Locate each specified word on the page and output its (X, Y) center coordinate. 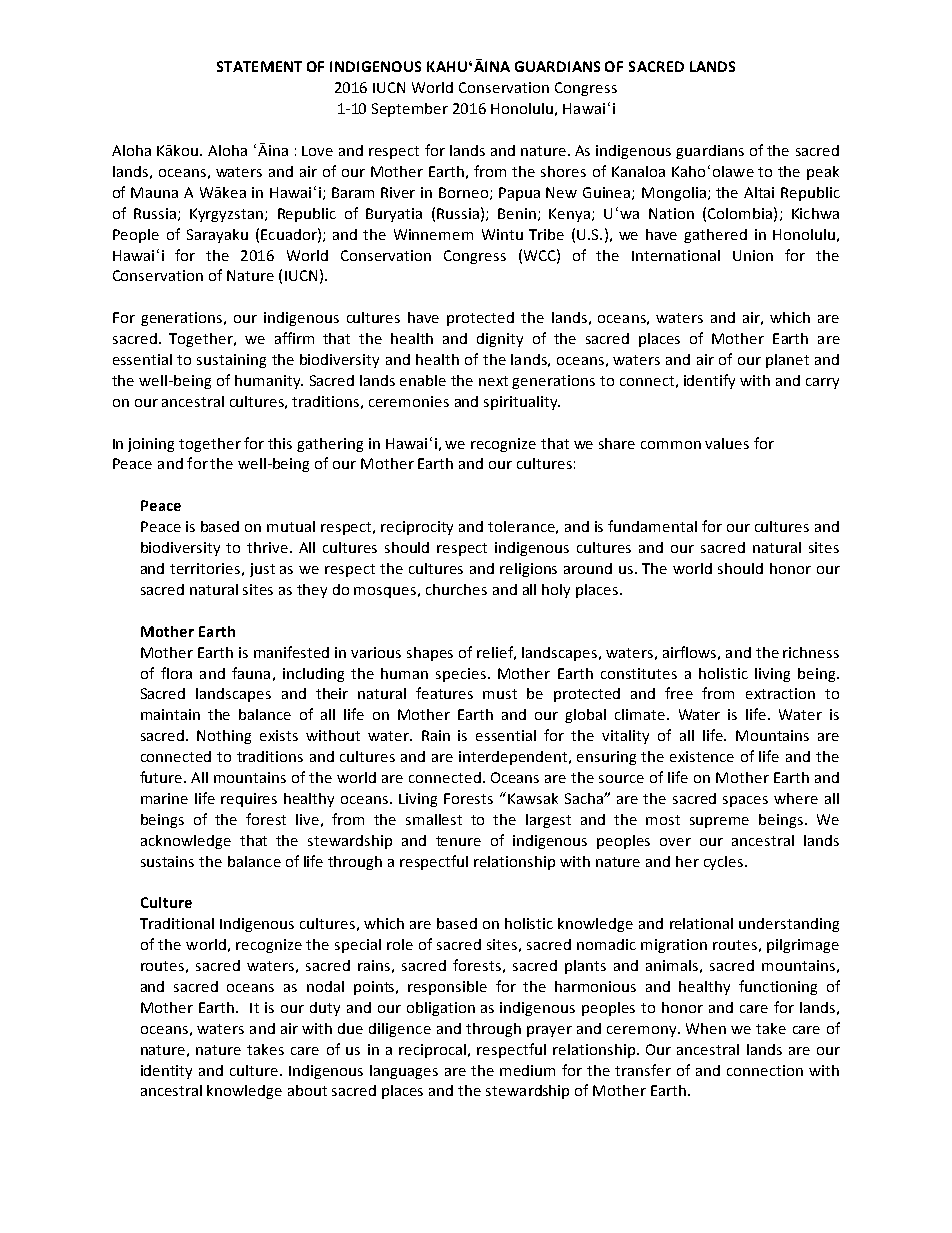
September (410, 110)
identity (166, 1072)
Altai (759, 192)
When (706, 1028)
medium (527, 1070)
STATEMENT (259, 66)
